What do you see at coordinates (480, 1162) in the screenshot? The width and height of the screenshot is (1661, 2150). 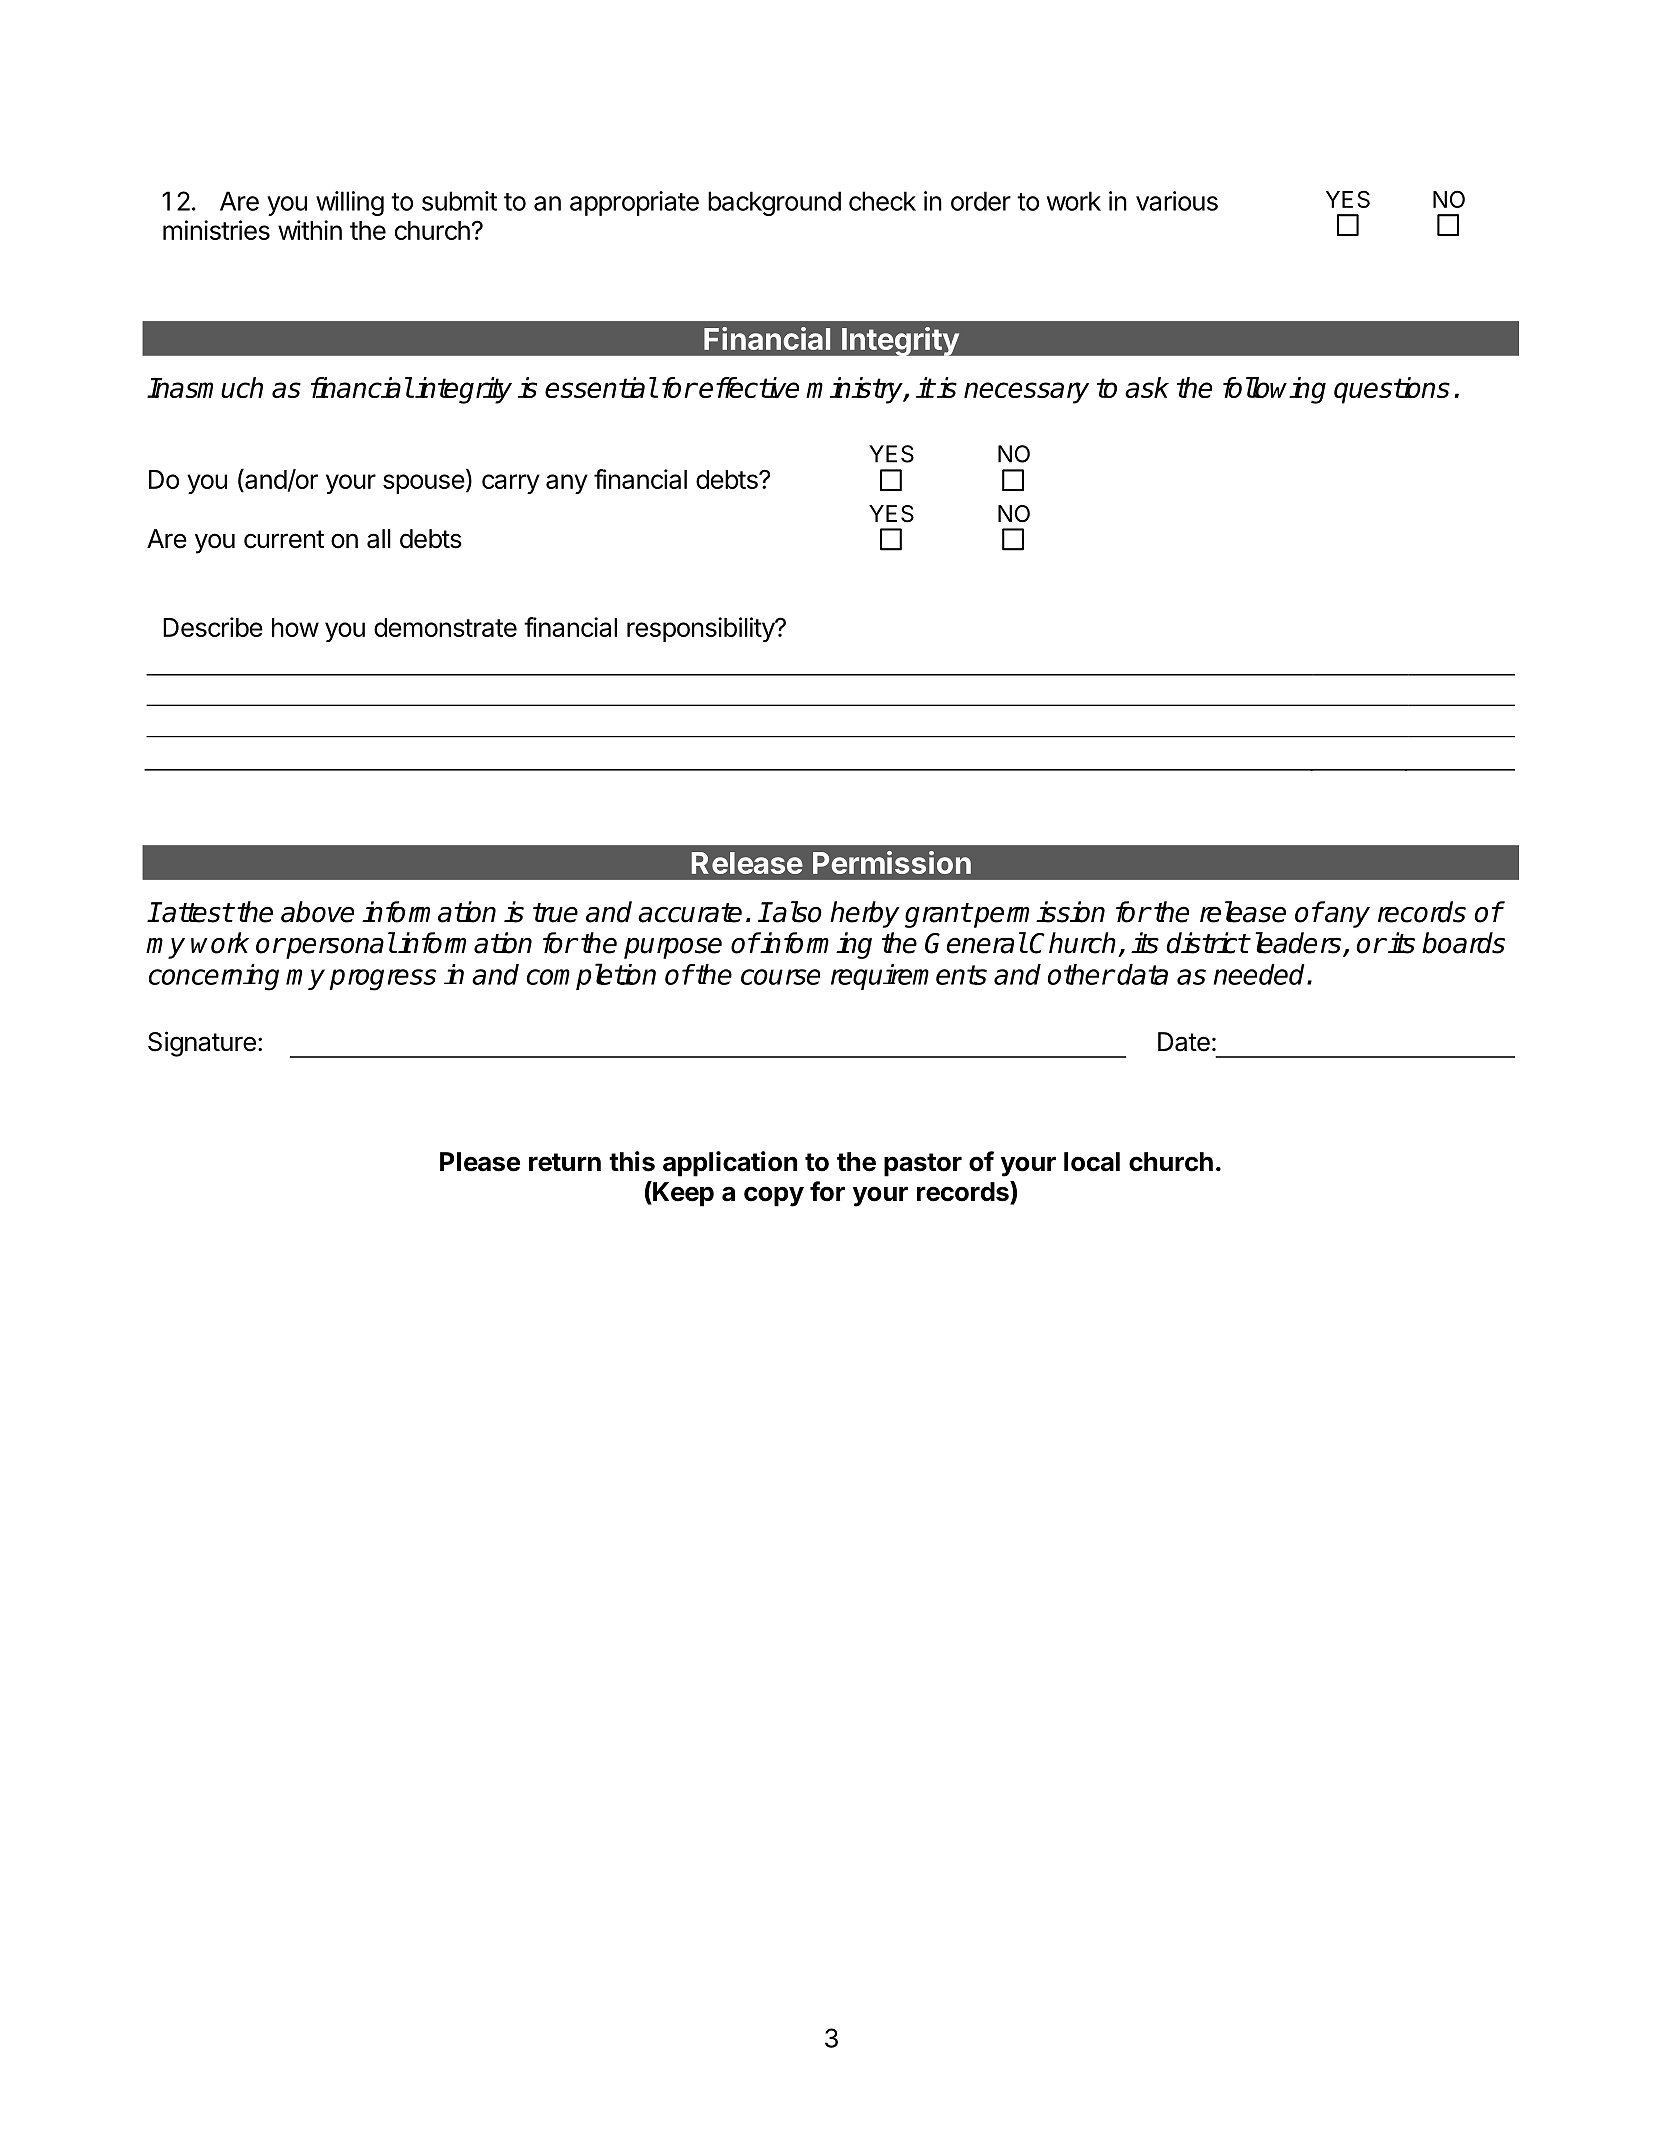 I see `Please` at bounding box center [480, 1162].
